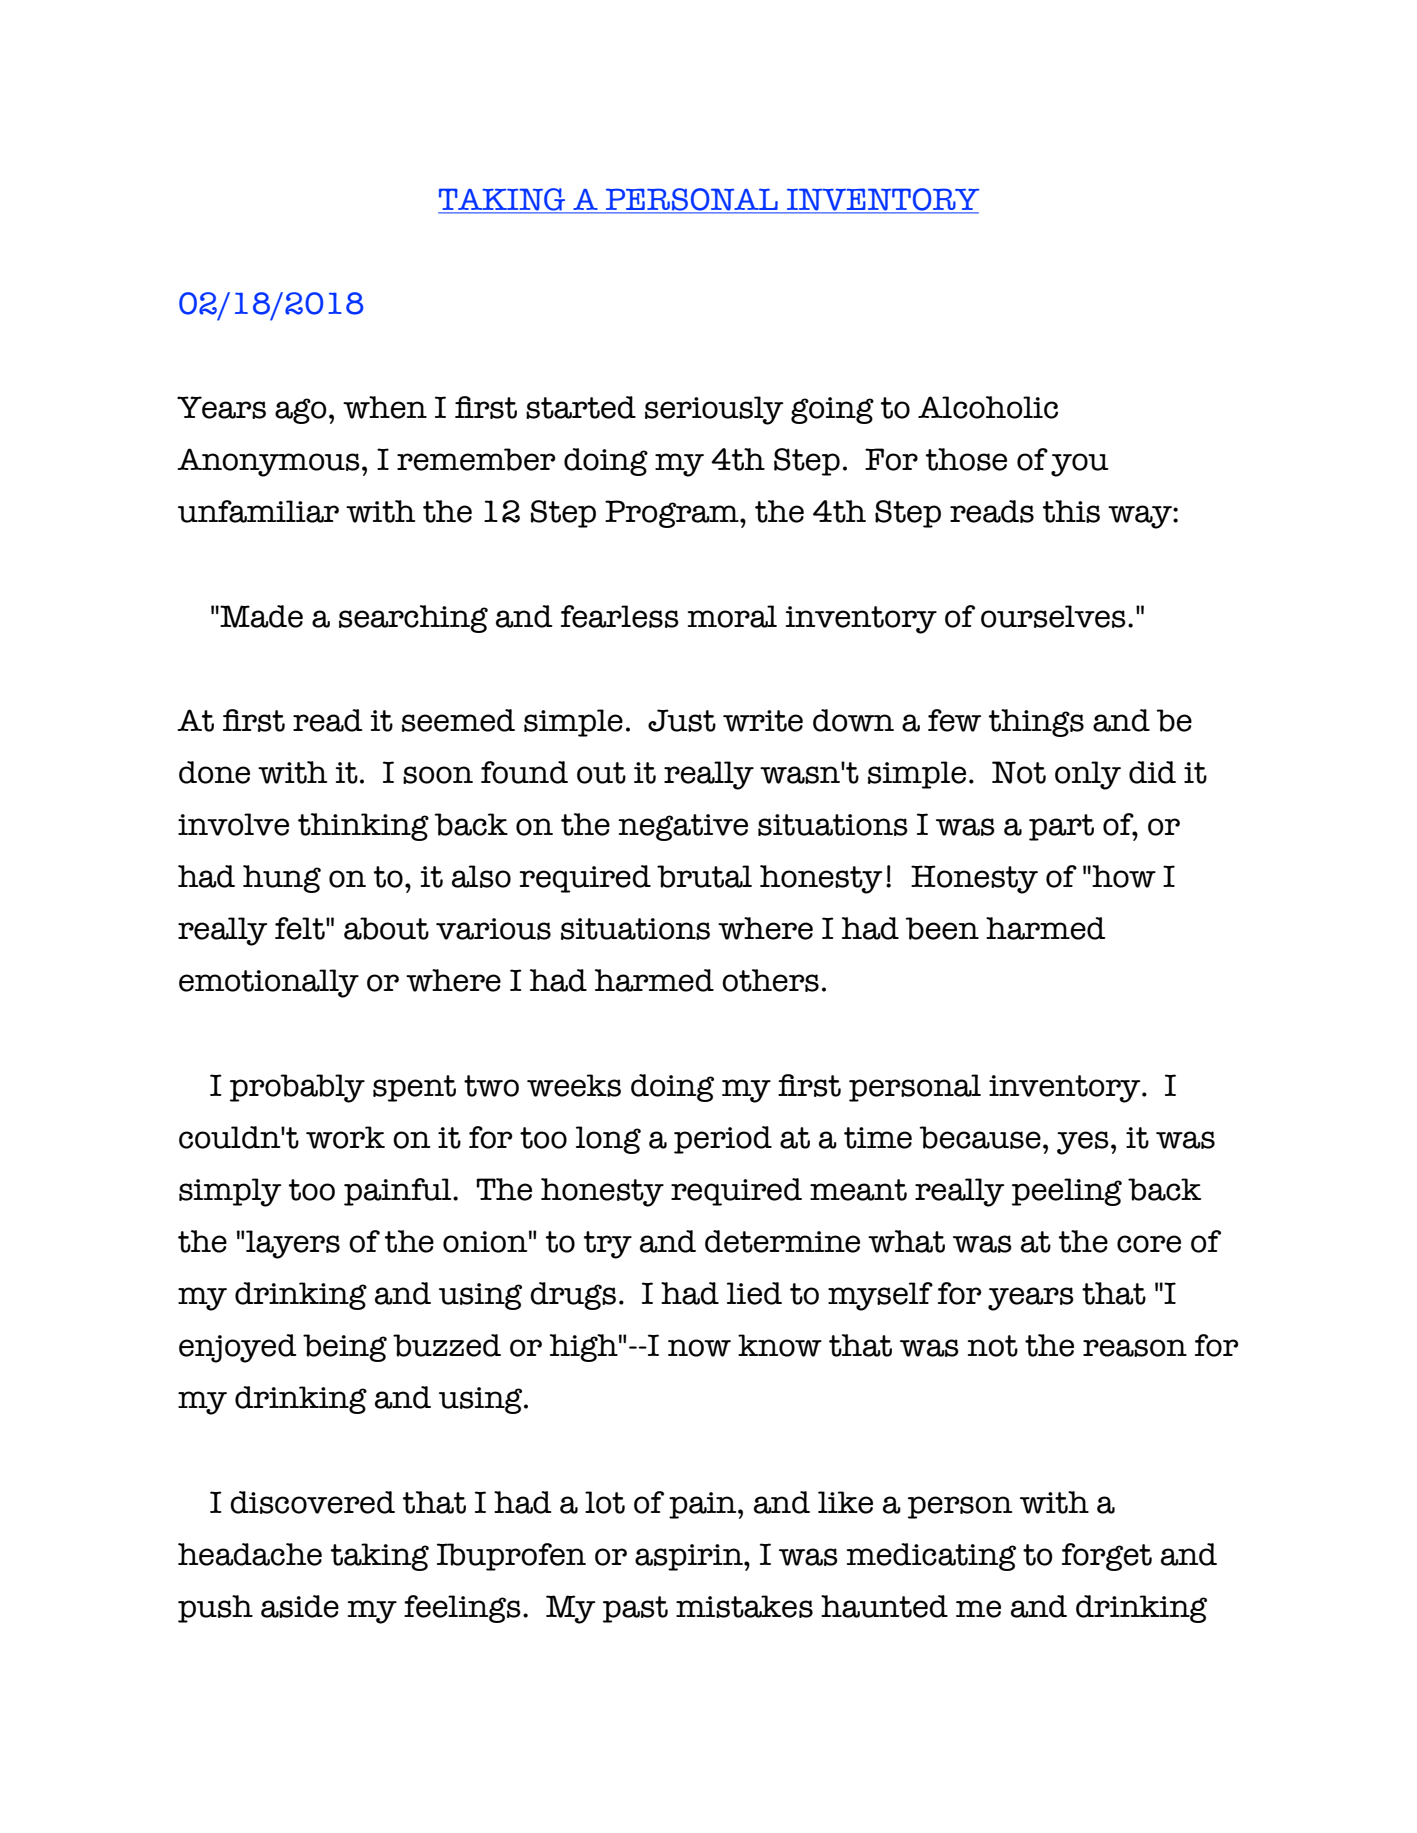 This page has width=1417, height=1833. Describe the element at coordinates (1107, 1557) in the page. I see `forget` at that location.
